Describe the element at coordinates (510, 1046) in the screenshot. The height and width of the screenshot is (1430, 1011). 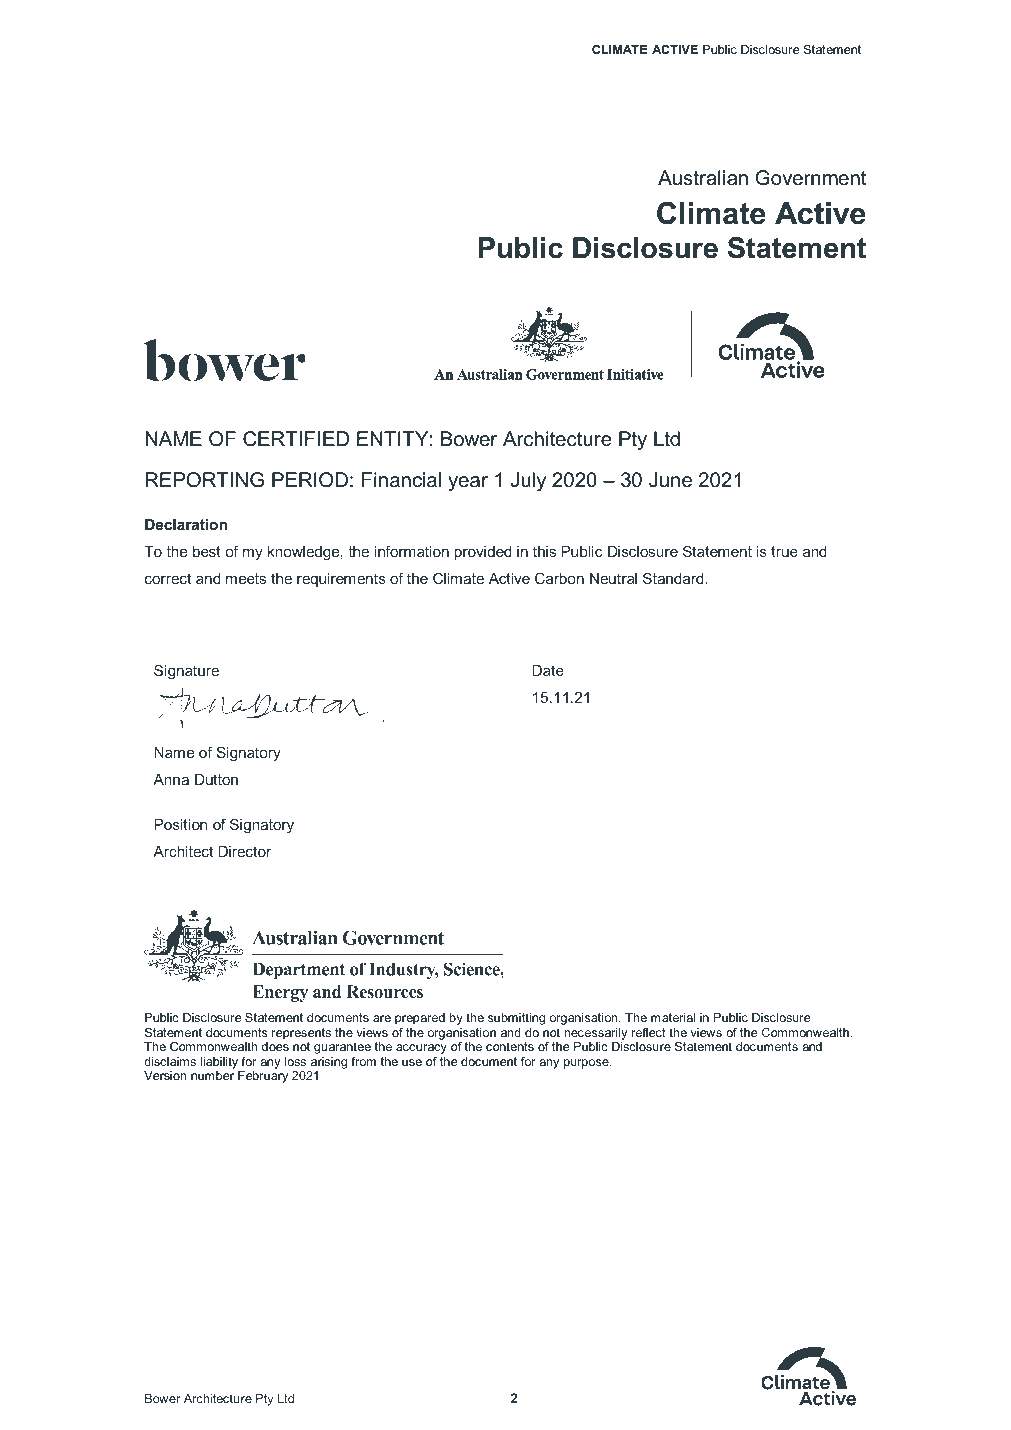
I see `contents` at that location.
